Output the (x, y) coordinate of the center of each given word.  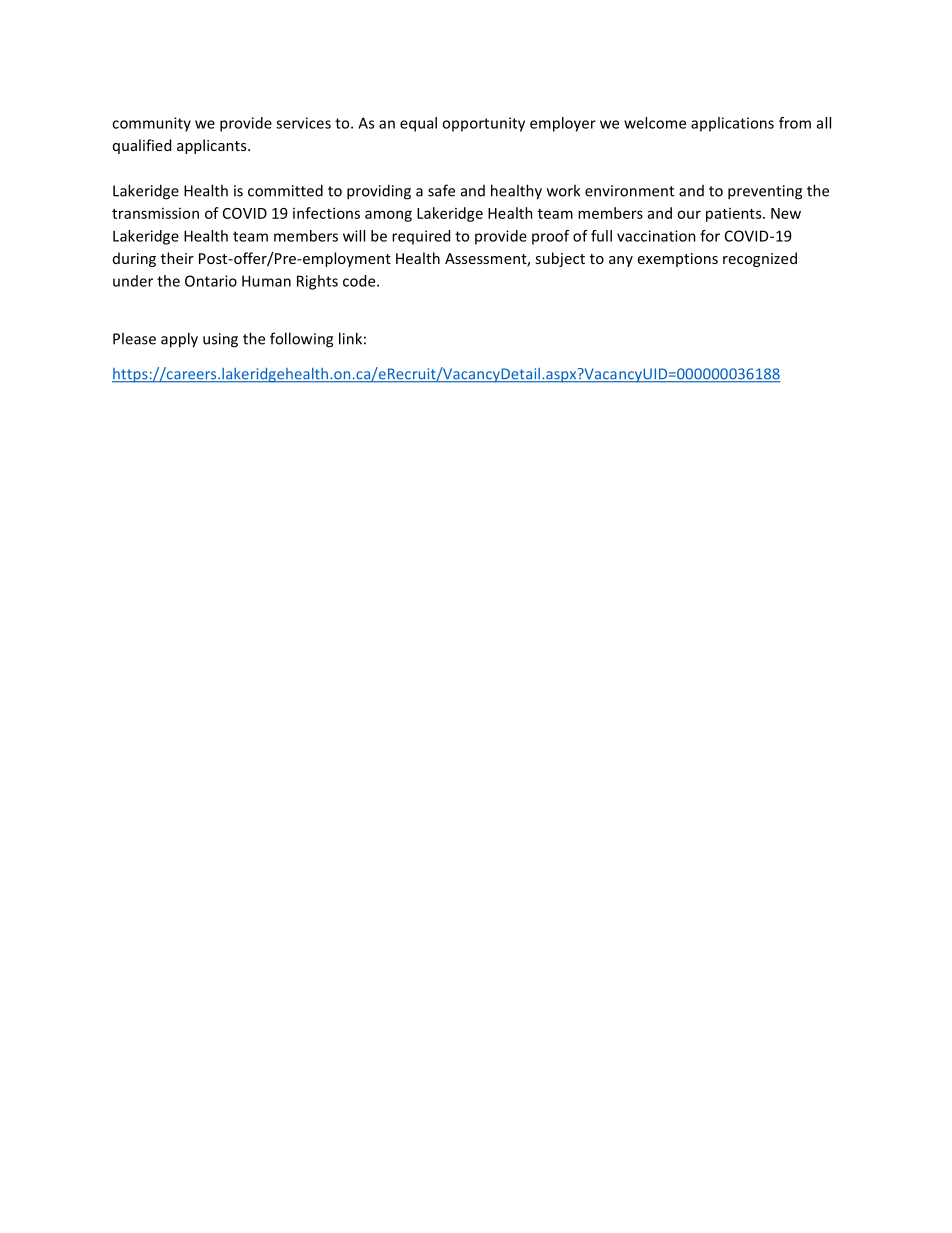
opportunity (483, 124)
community (151, 124)
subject (560, 259)
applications (732, 124)
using (220, 340)
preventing (765, 192)
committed (285, 190)
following (301, 340)
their (177, 258)
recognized (760, 259)
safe (441, 190)
